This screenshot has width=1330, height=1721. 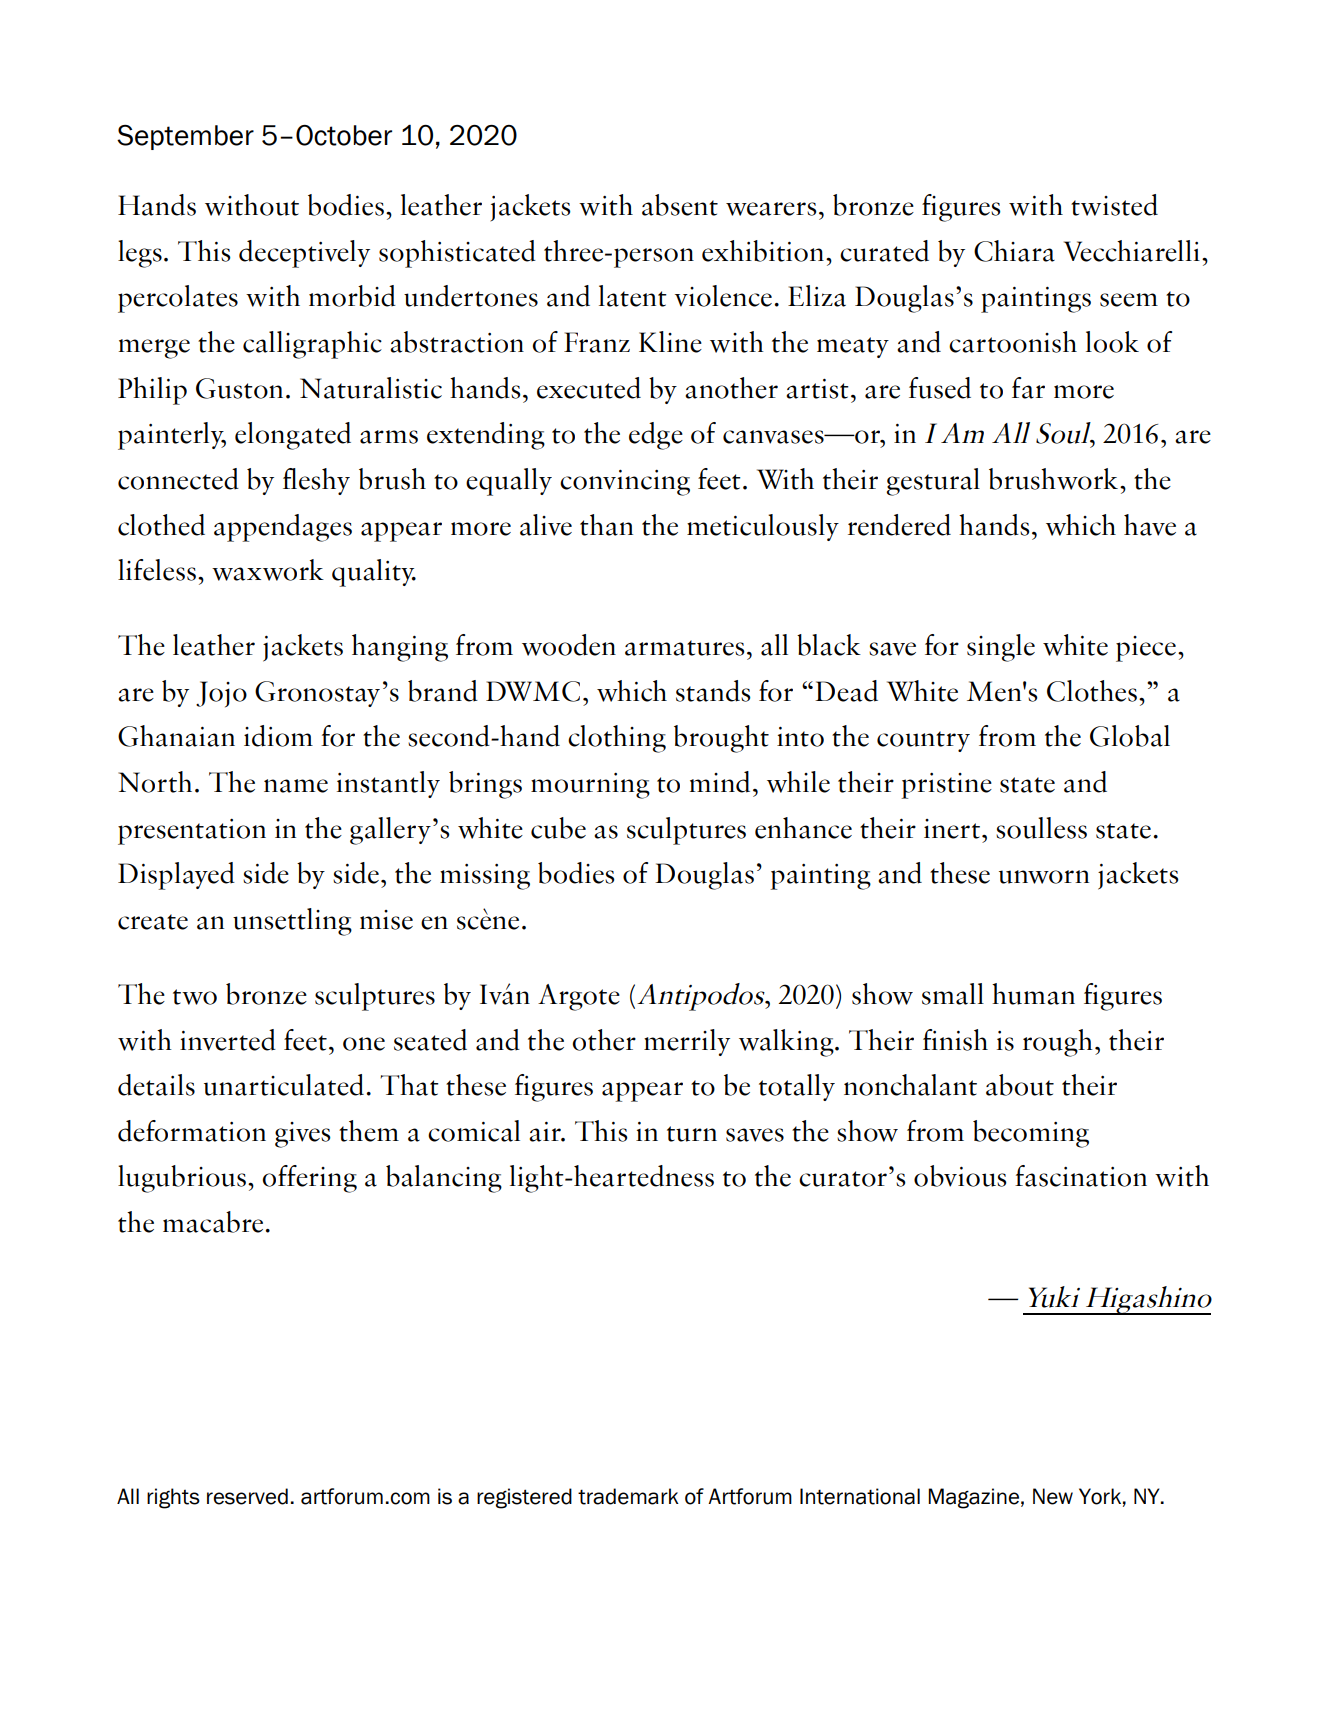 What do you see at coordinates (628, 1496) in the screenshot?
I see `trademark` at bounding box center [628, 1496].
